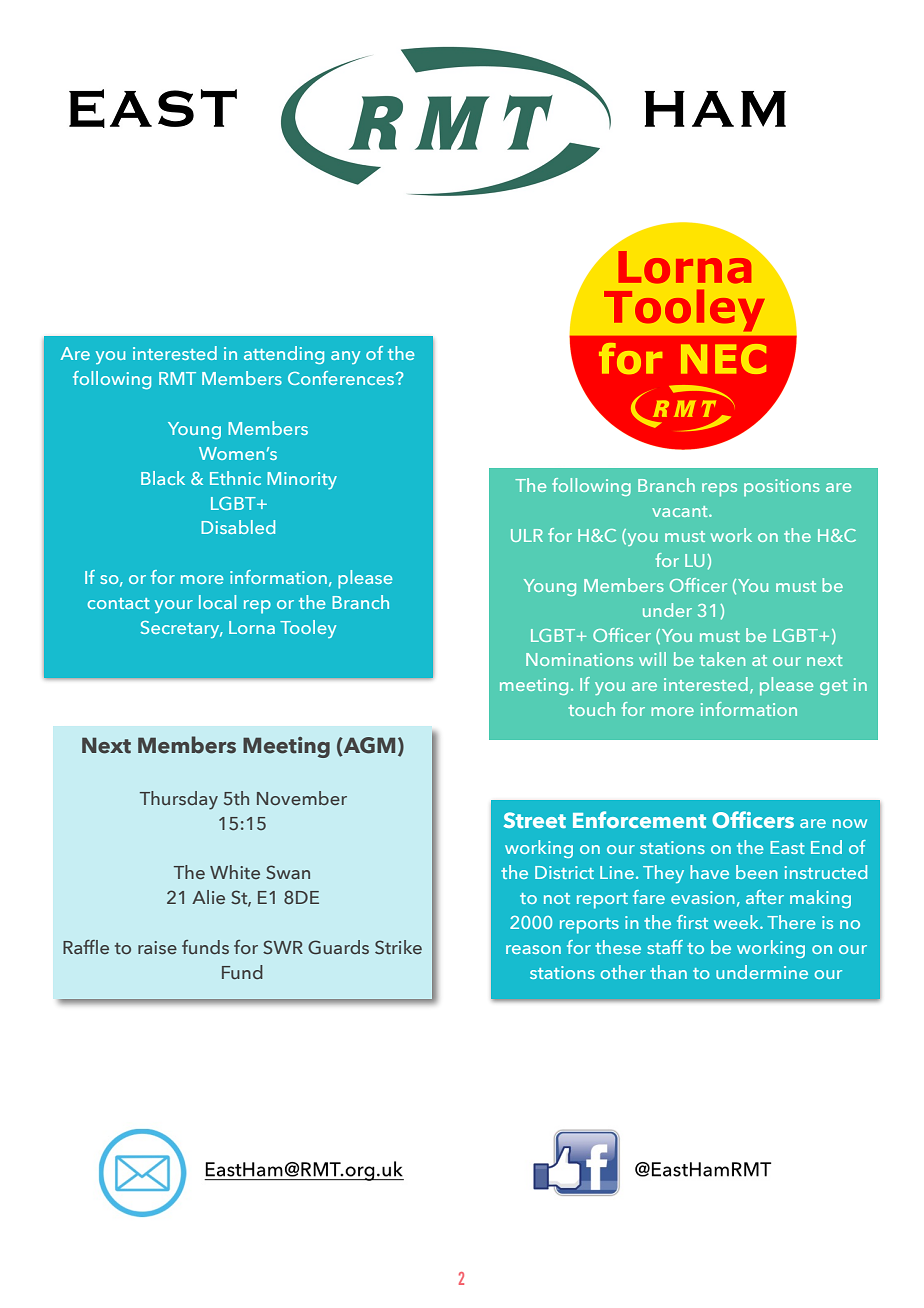  What do you see at coordinates (252, 627) in the screenshot?
I see `Lorna` at bounding box center [252, 627].
